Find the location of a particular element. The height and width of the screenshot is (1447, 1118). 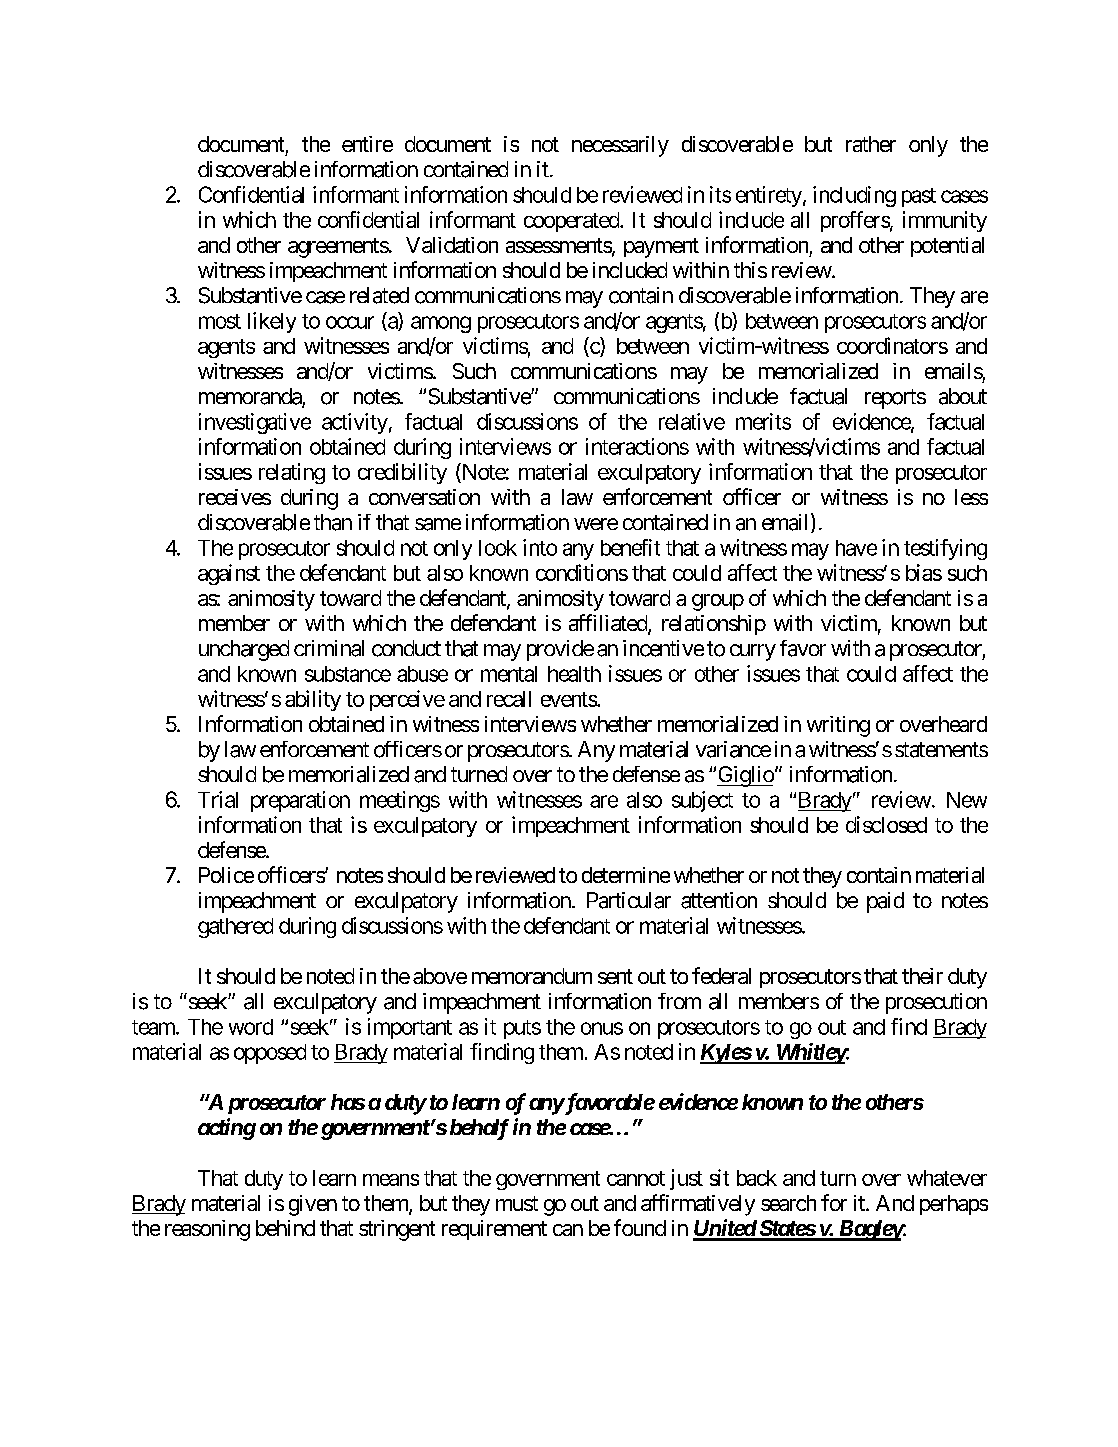

behind is located at coordinates (285, 1228).
